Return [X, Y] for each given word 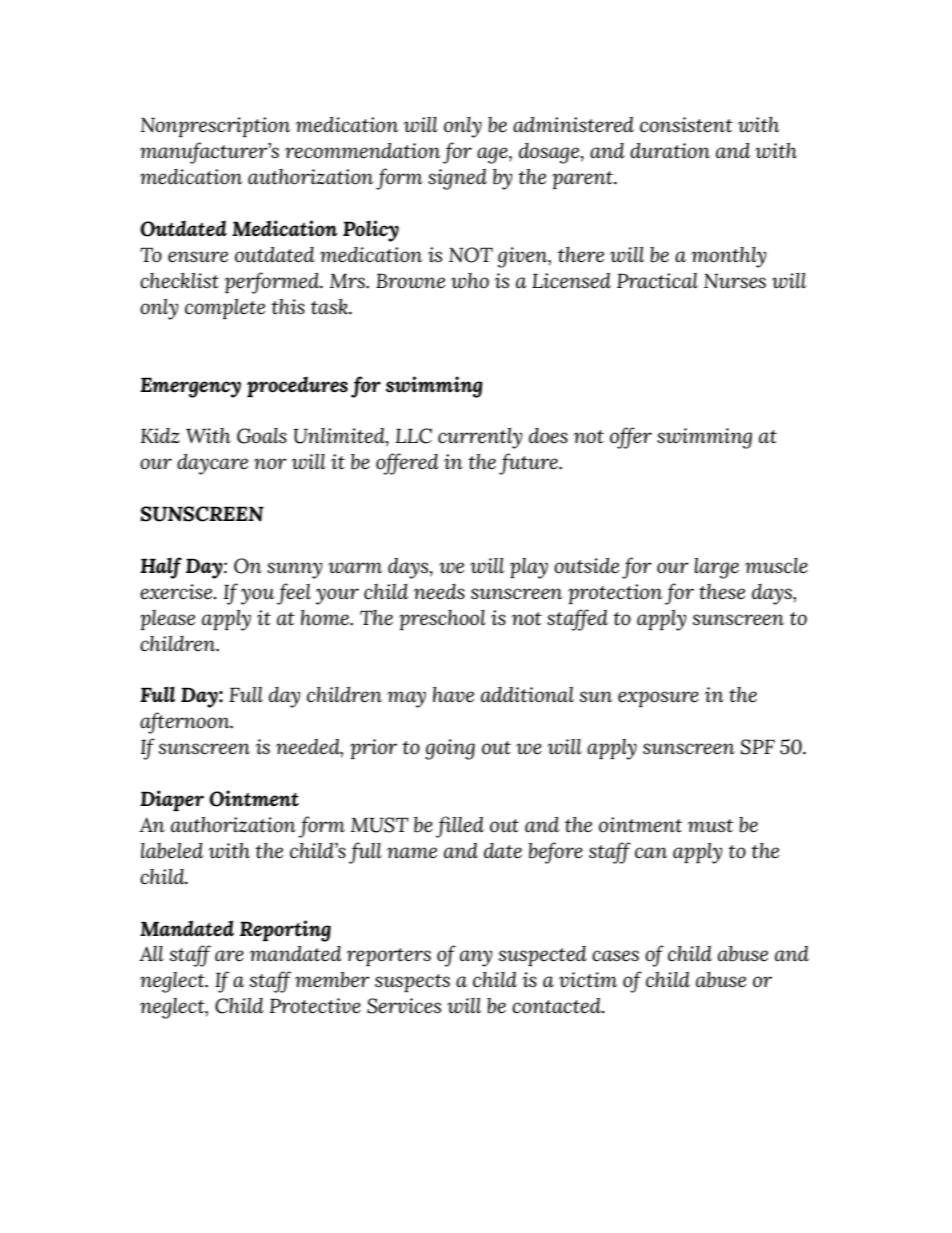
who [470, 281]
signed [457, 179]
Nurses [735, 281]
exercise [177, 592]
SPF [758, 747]
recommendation [362, 151]
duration [670, 151]
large [716, 568]
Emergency [190, 387]
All [151, 953]
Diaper [172, 800]
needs [439, 592]
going [450, 749]
